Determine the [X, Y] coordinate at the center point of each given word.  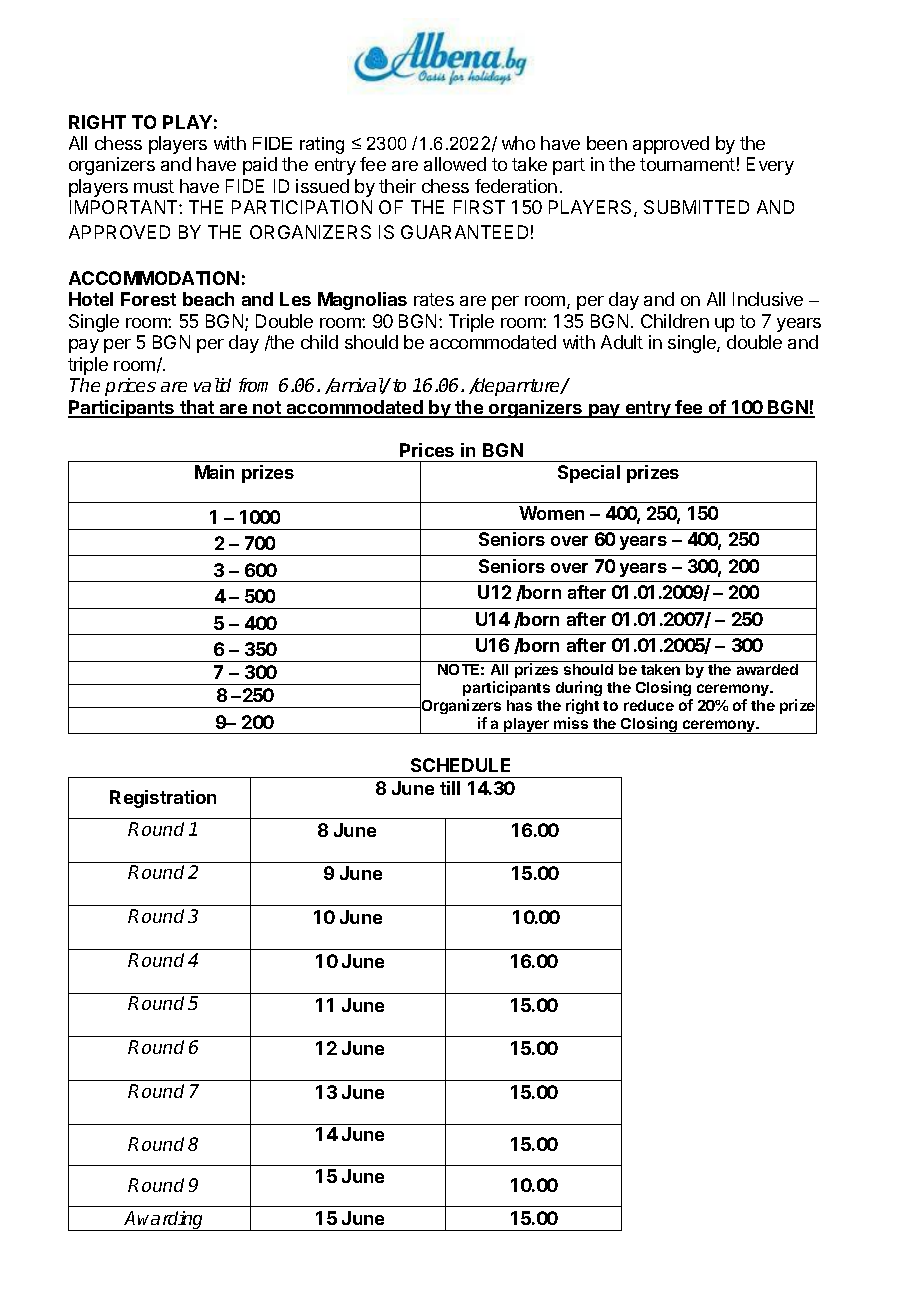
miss [571, 723]
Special [589, 474]
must [154, 186]
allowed [455, 164]
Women [551, 513]
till [450, 788]
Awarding [164, 1221]
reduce [649, 705]
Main [214, 472]
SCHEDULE [460, 765]
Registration [163, 799]
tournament [687, 164]
